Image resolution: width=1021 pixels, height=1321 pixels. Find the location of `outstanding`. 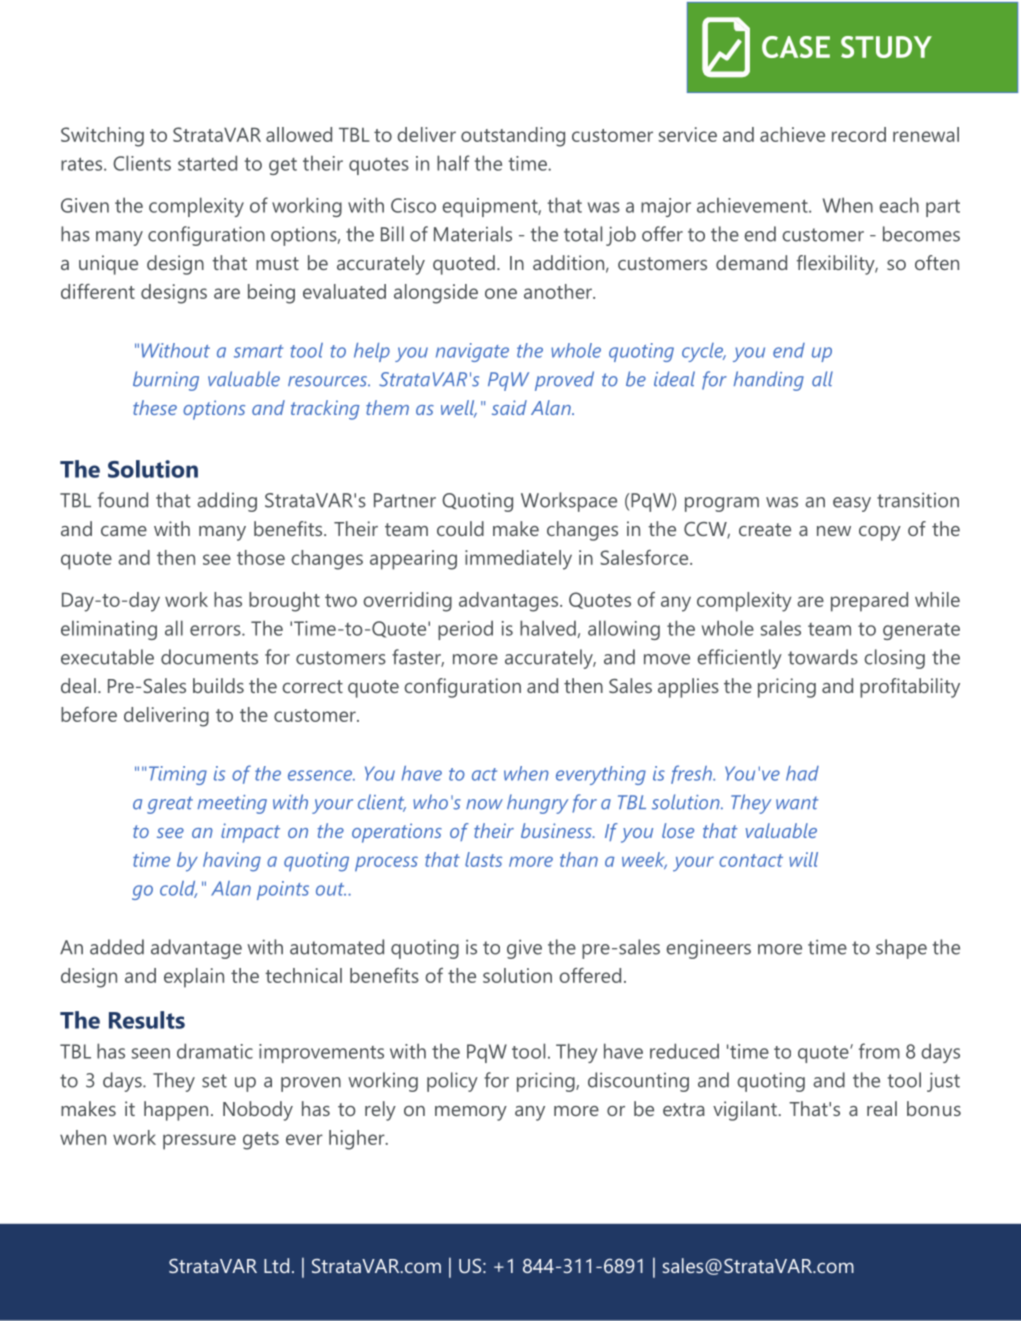

outstanding is located at coordinates (513, 137).
